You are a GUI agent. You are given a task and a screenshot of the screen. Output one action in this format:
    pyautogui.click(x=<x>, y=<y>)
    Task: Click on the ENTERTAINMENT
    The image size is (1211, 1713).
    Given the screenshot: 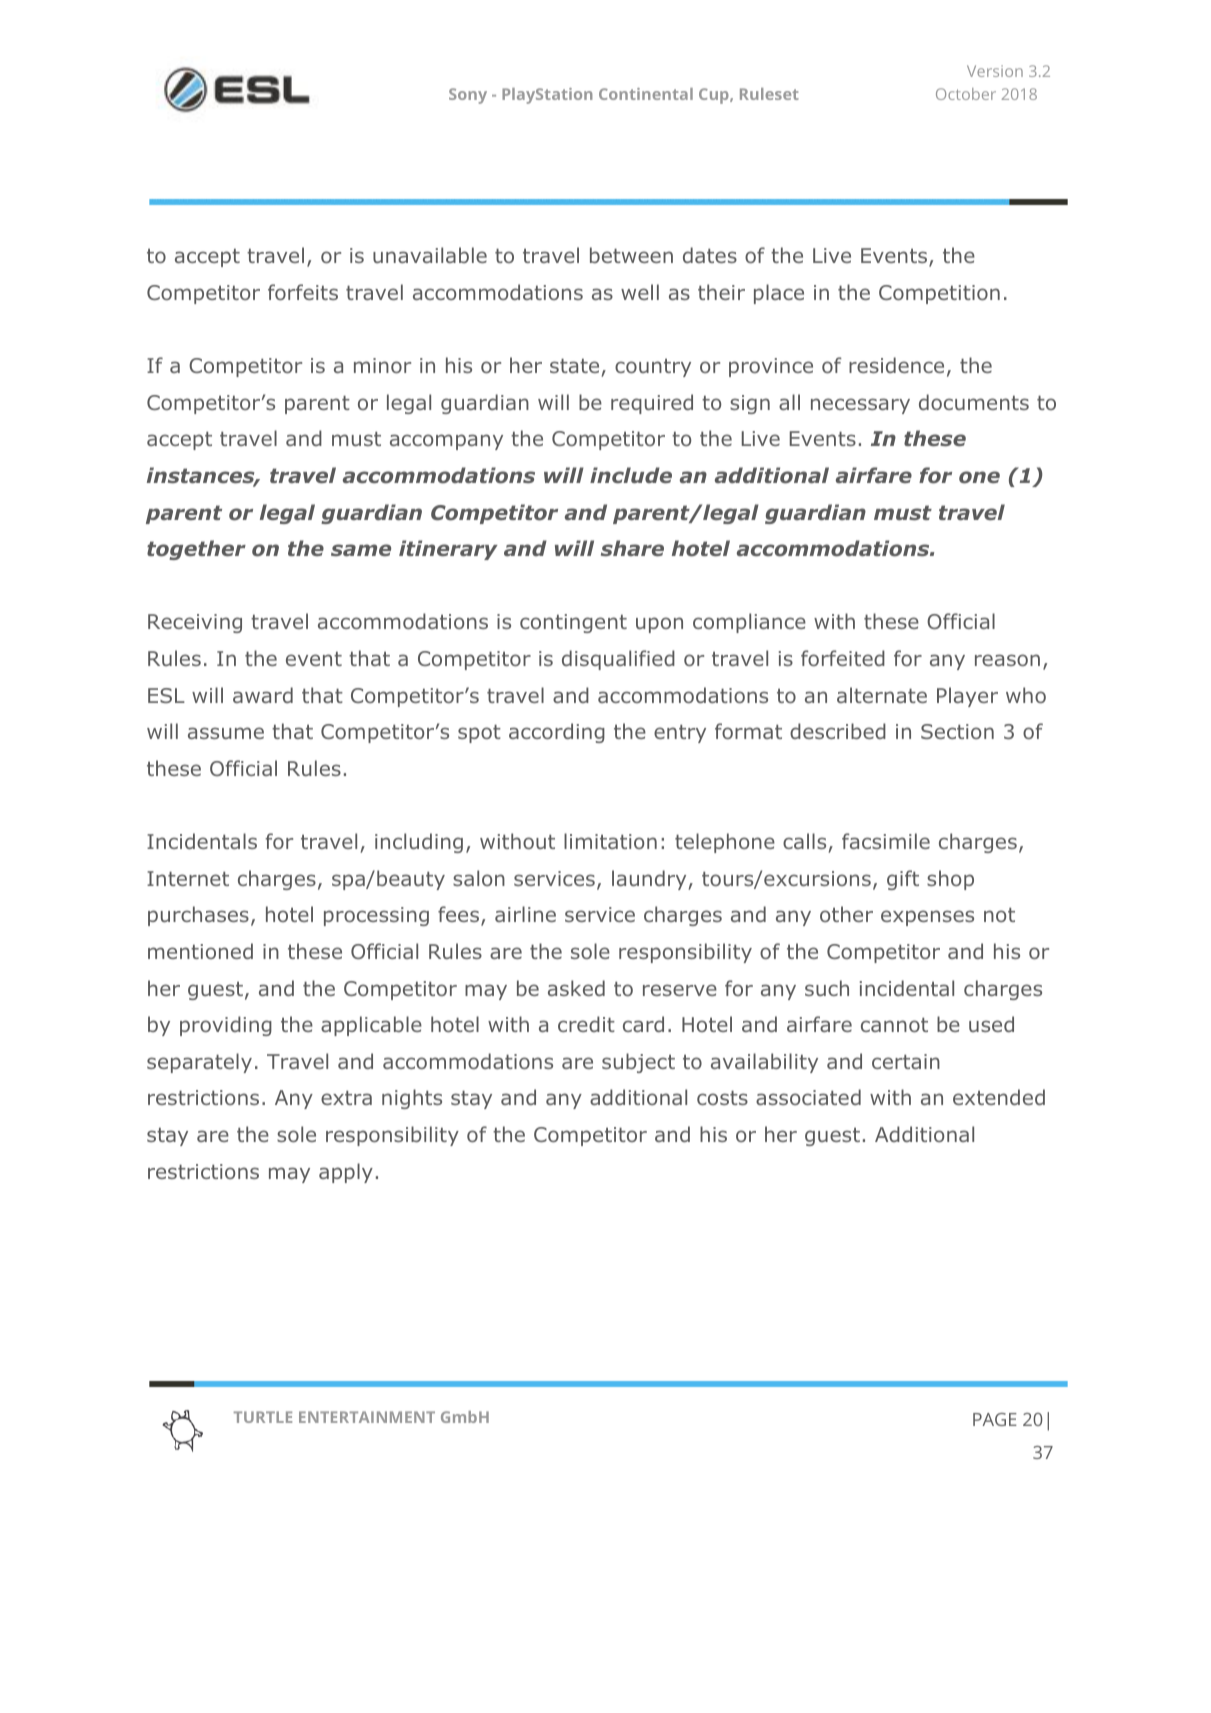 What is the action you would take?
    pyautogui.click(x=367, y=1417)
